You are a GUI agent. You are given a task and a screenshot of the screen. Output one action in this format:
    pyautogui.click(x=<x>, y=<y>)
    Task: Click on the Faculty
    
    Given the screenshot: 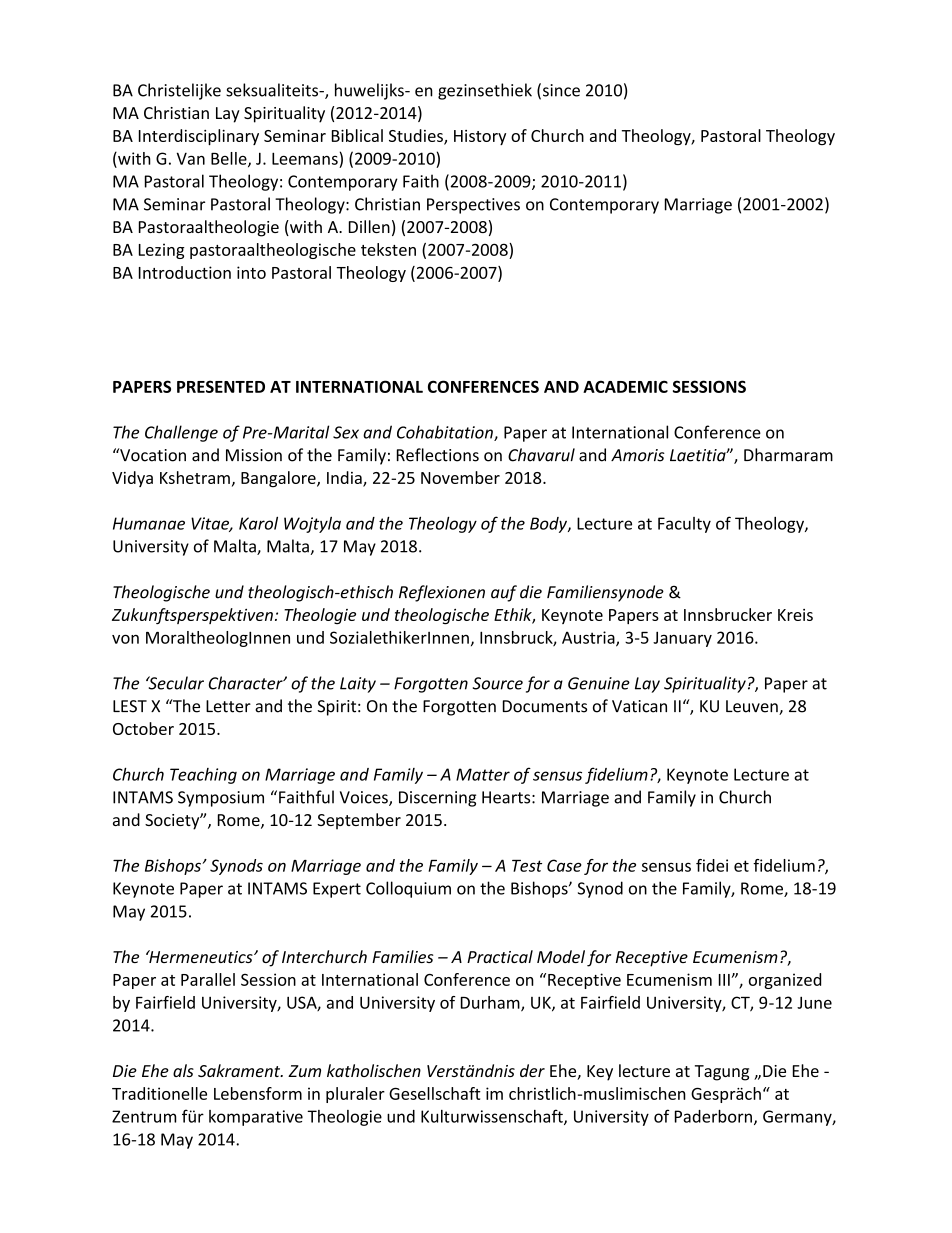 What is the action you would take?
    pyautogui.click(x=684, y=525)
